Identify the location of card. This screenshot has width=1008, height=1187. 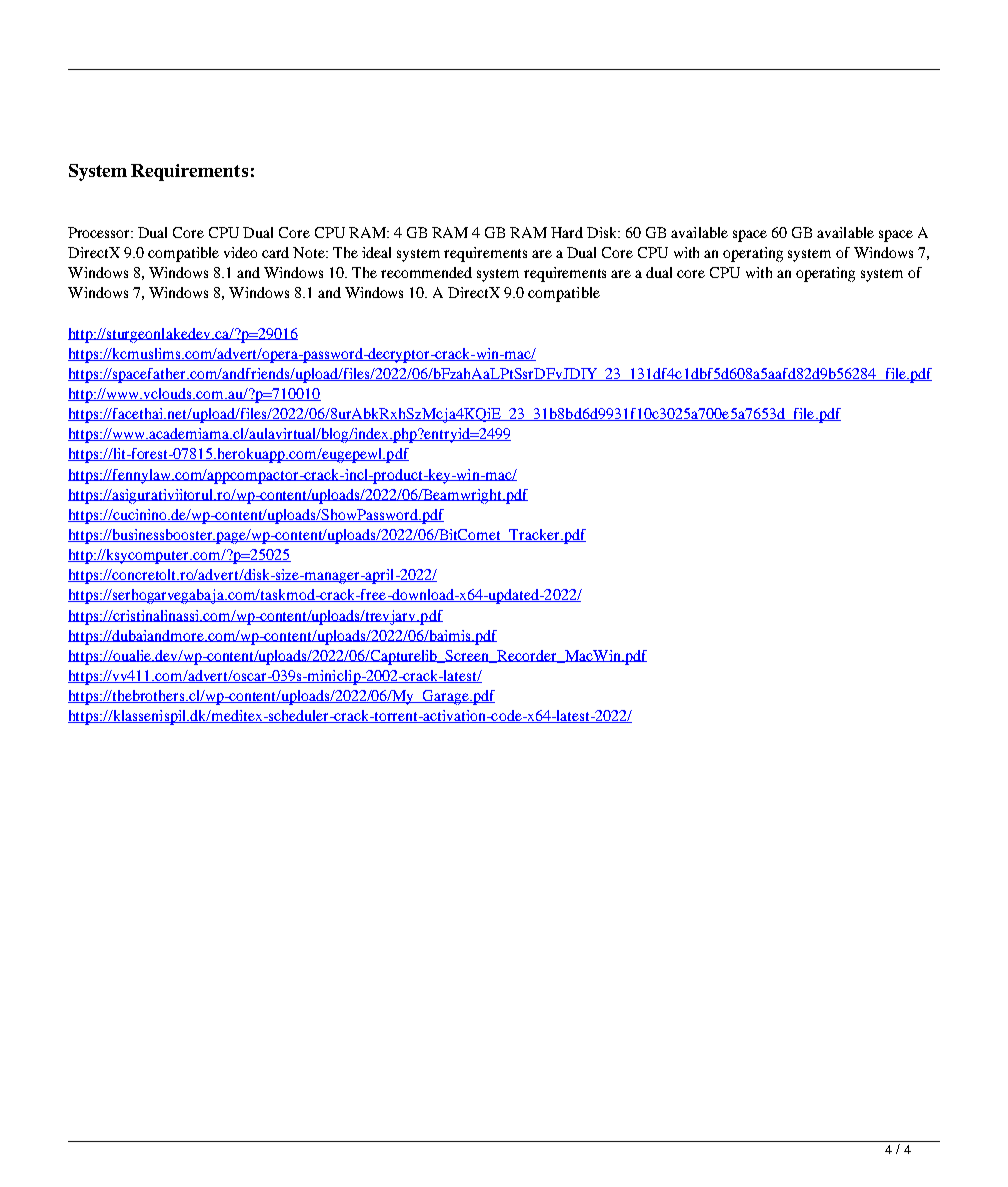
(275, 252).
